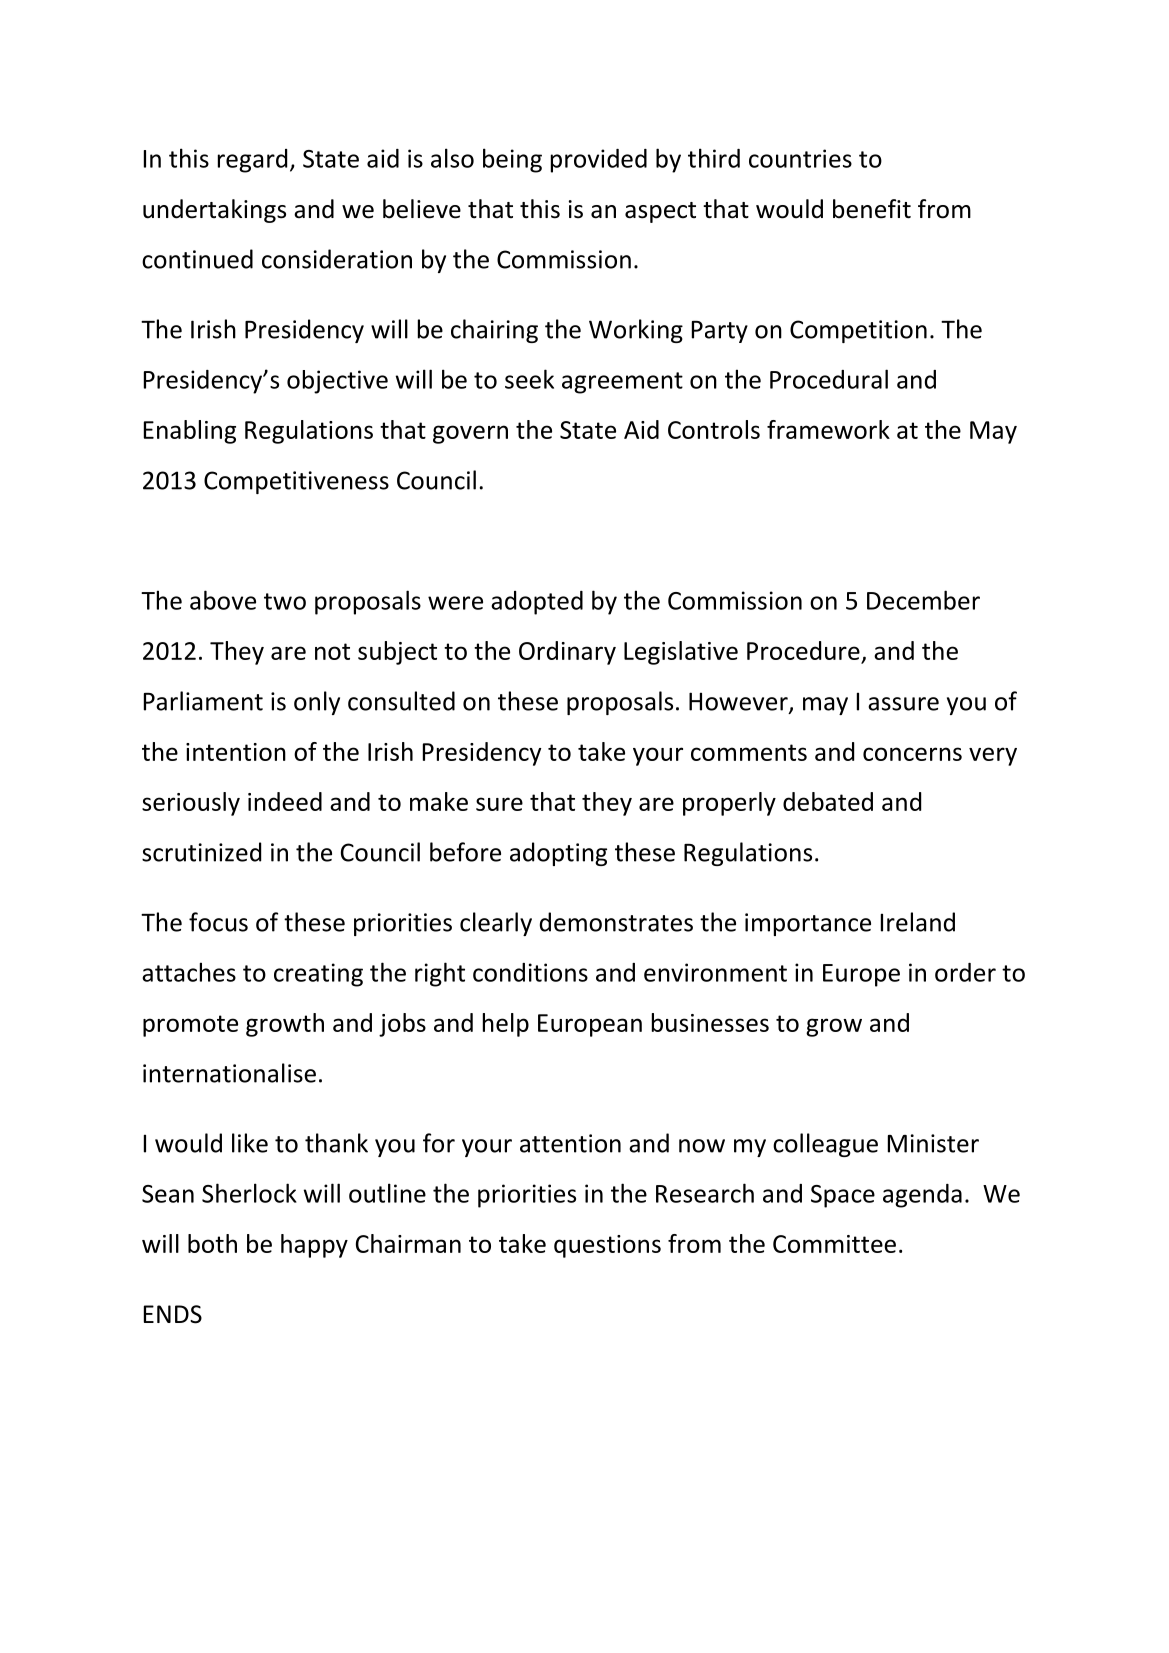  I want to click on Minister, so click(933, 1143).
